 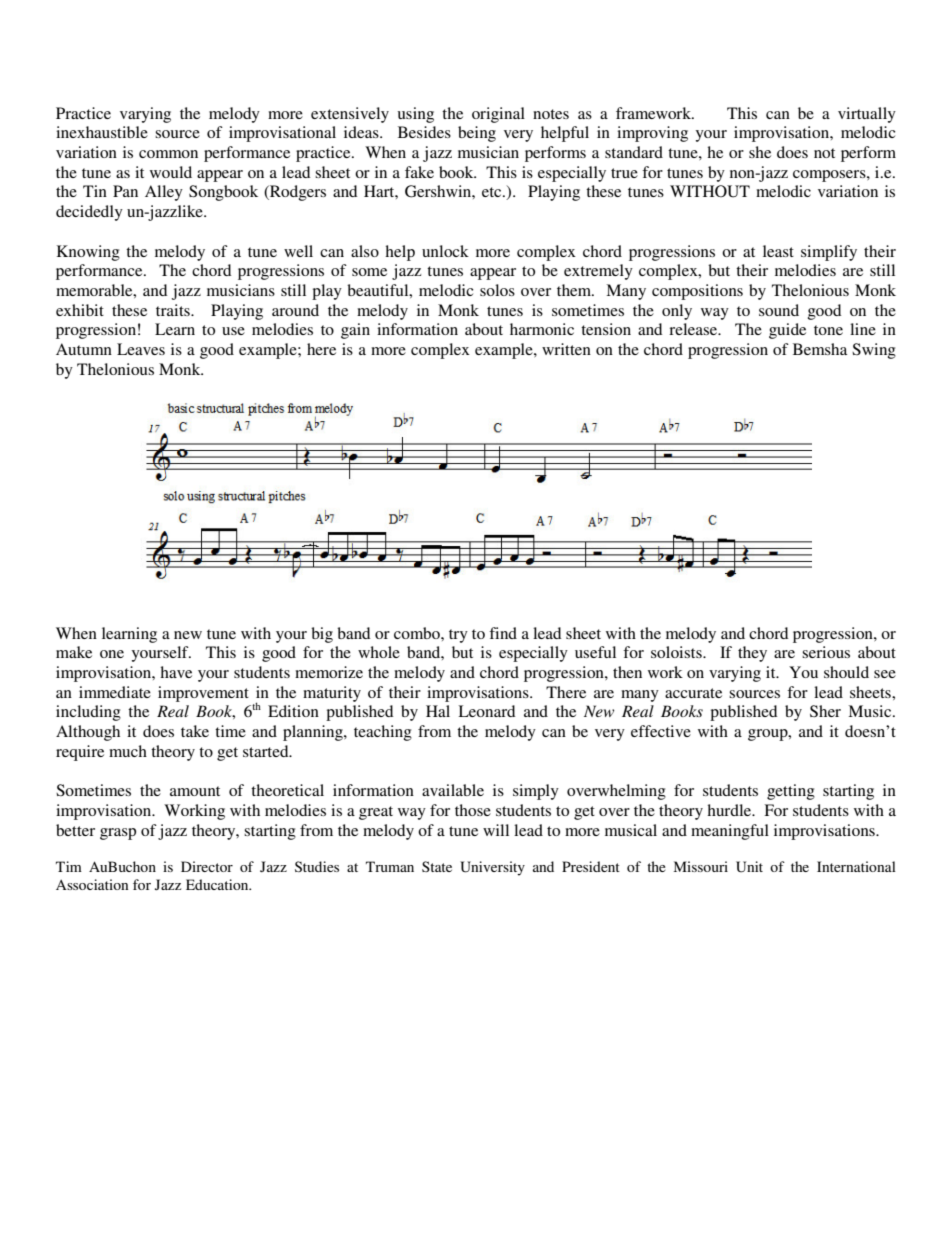 I want to click on common, so click(x=168, y=154).
